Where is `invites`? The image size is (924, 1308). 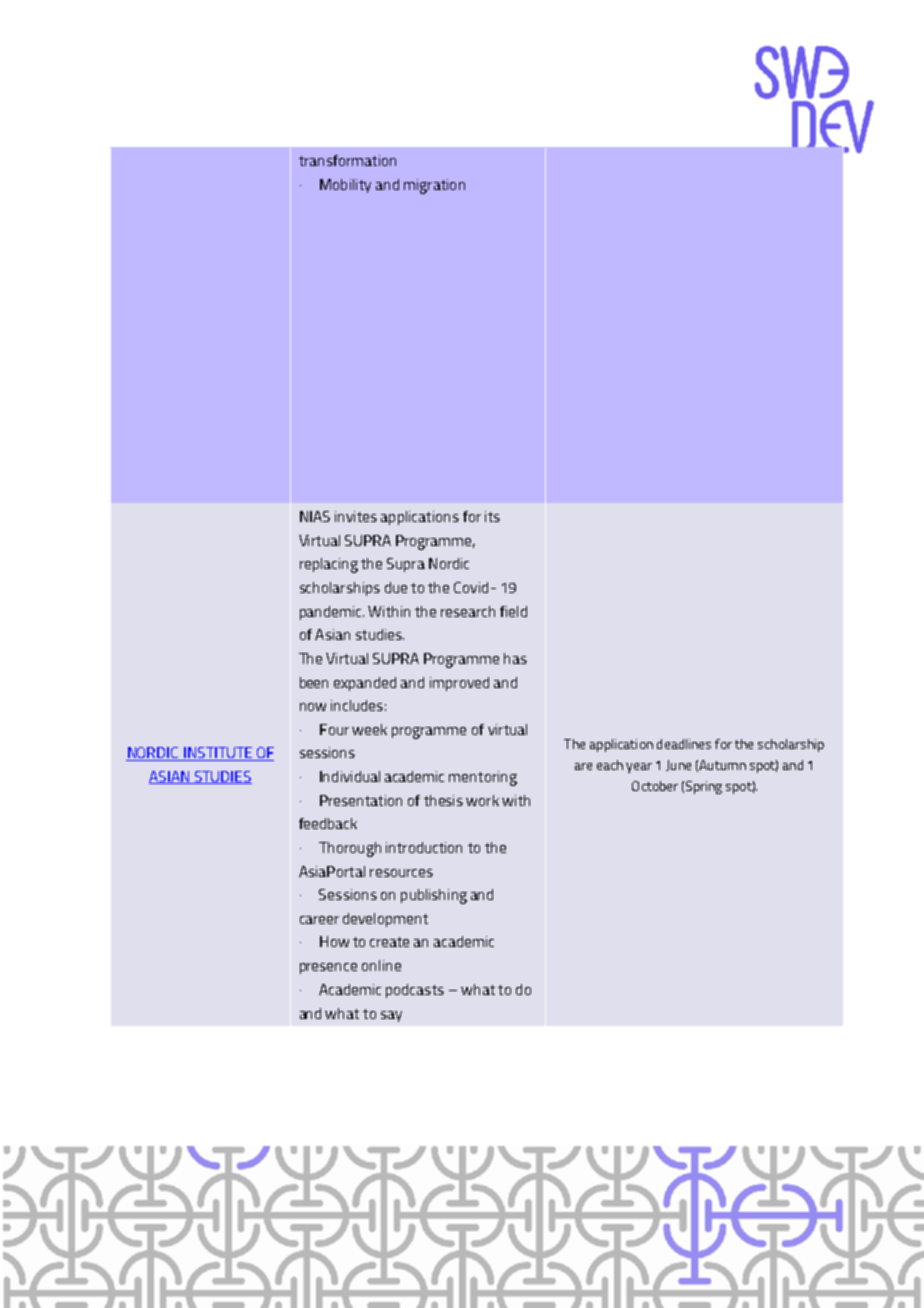 invites is located at coordinates (356, 516).
